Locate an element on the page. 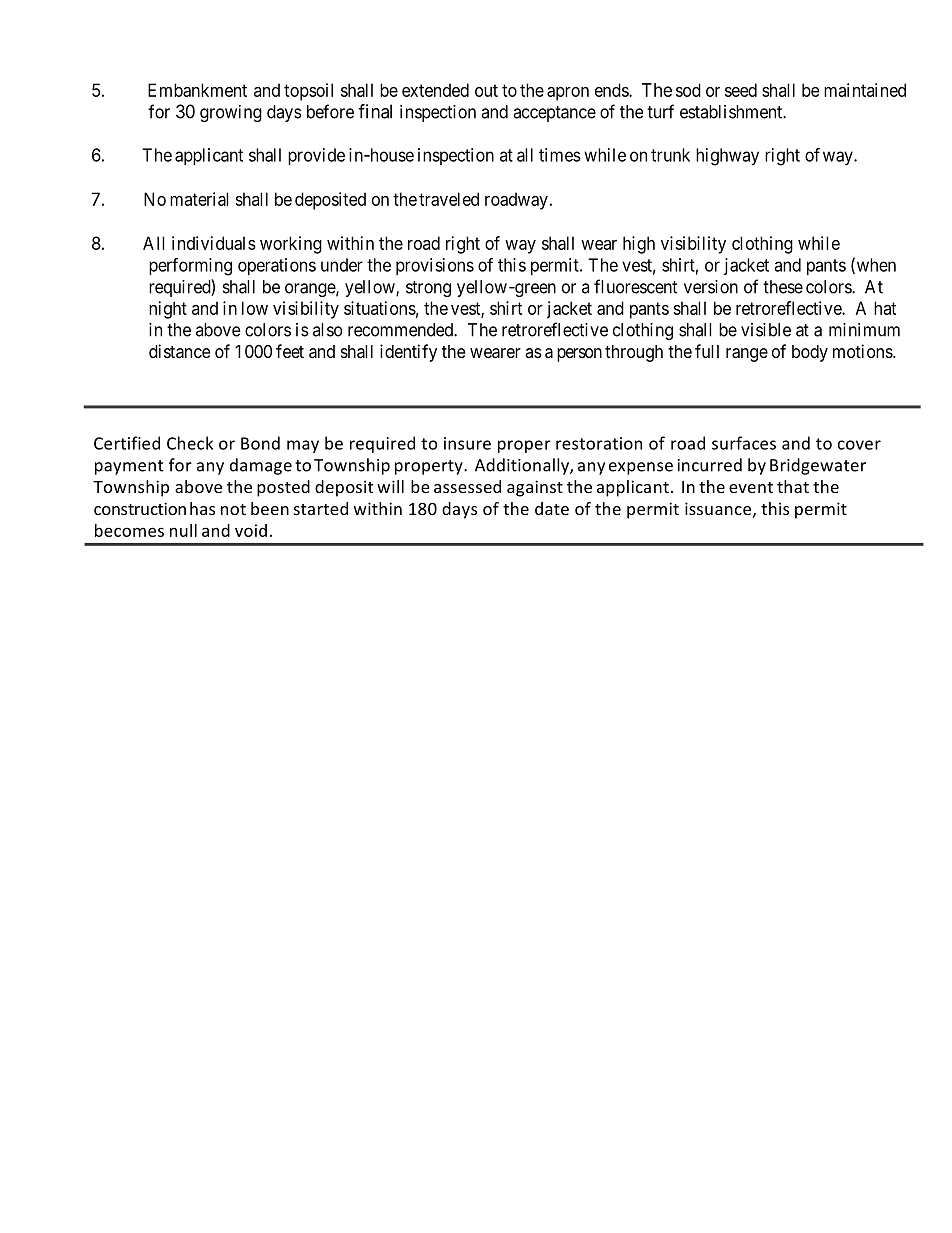 This image has height=1233, width=952. growing is located at coordinates (231, 113).
